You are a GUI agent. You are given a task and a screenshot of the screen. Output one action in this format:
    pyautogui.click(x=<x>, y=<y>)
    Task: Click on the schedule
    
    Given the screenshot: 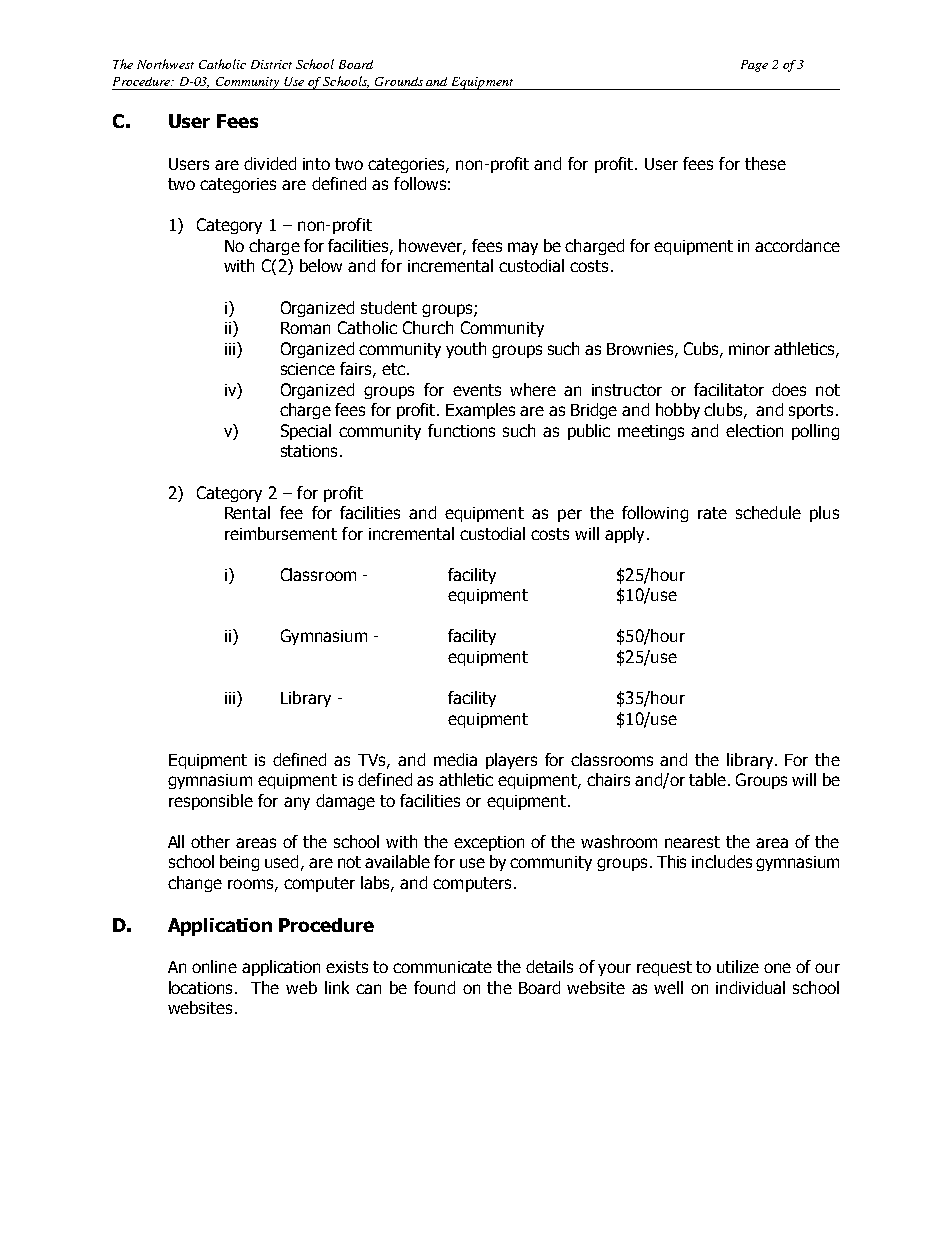 What is the action you would take?
    pyautogui.click(x=768, y=512)
